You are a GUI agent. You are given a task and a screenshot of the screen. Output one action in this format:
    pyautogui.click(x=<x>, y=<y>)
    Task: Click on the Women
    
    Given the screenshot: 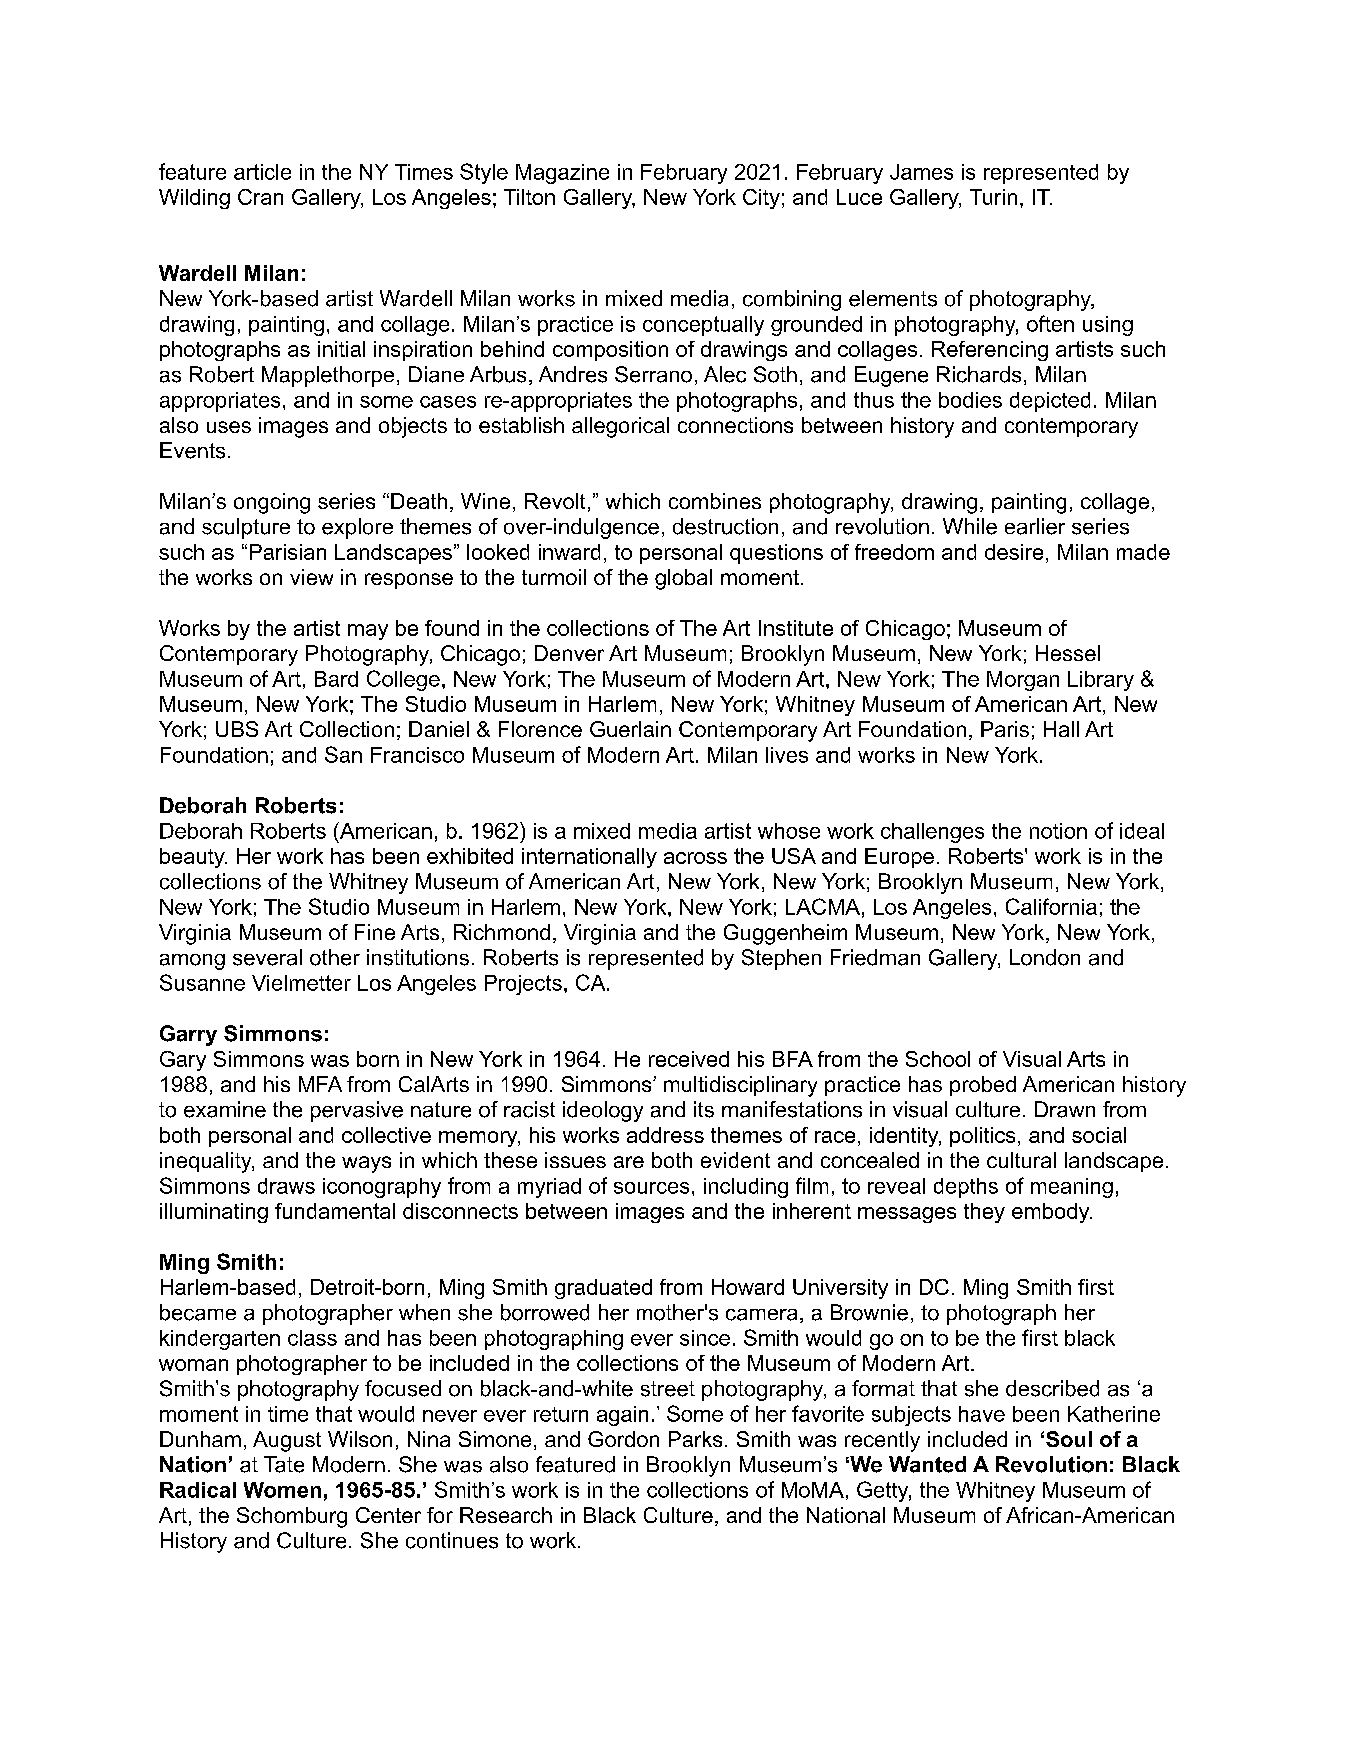 What is the action you would take?
    pyautogui.click(x=282, y=1490)
